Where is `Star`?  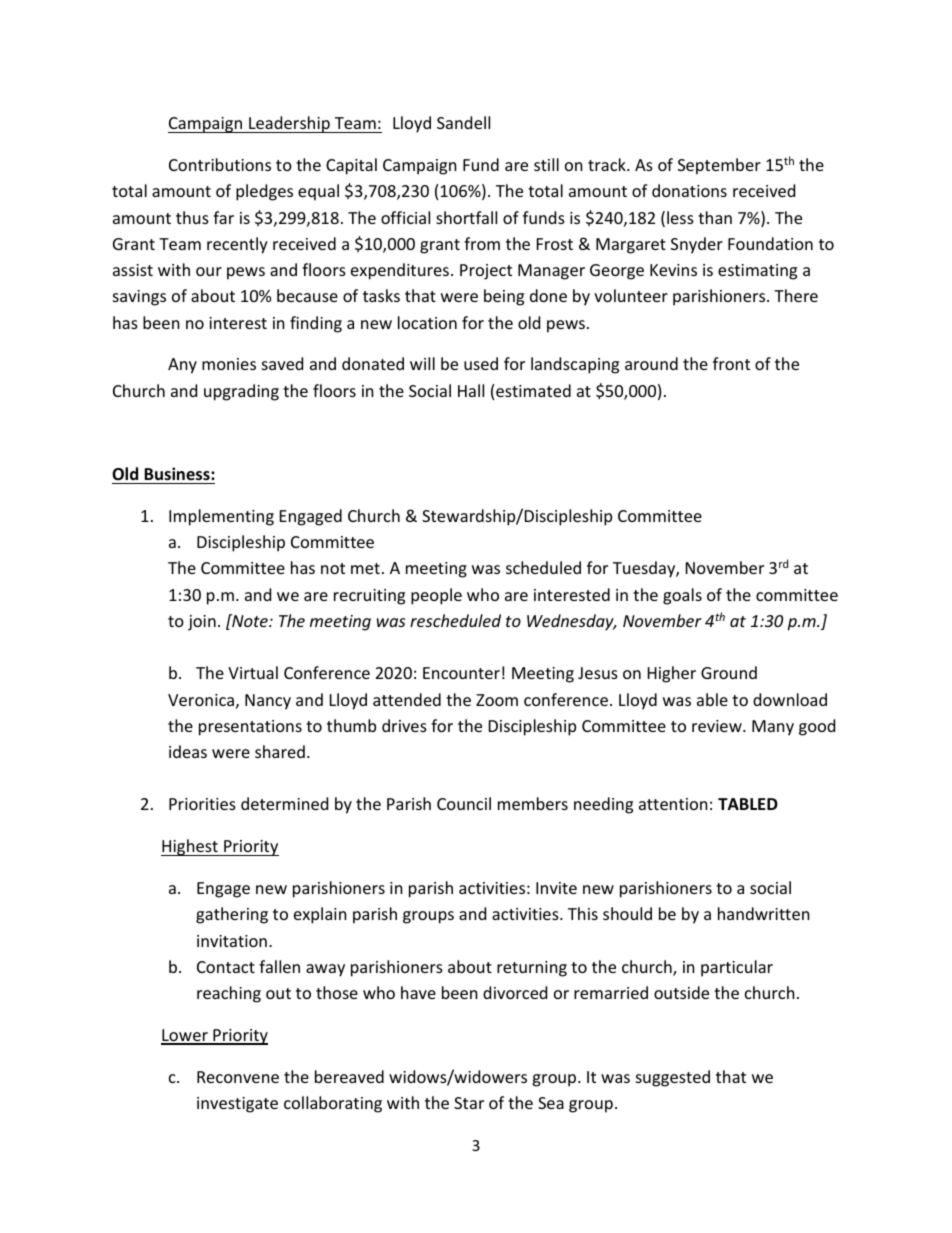 Star is located at coordinates (469, 1103).
